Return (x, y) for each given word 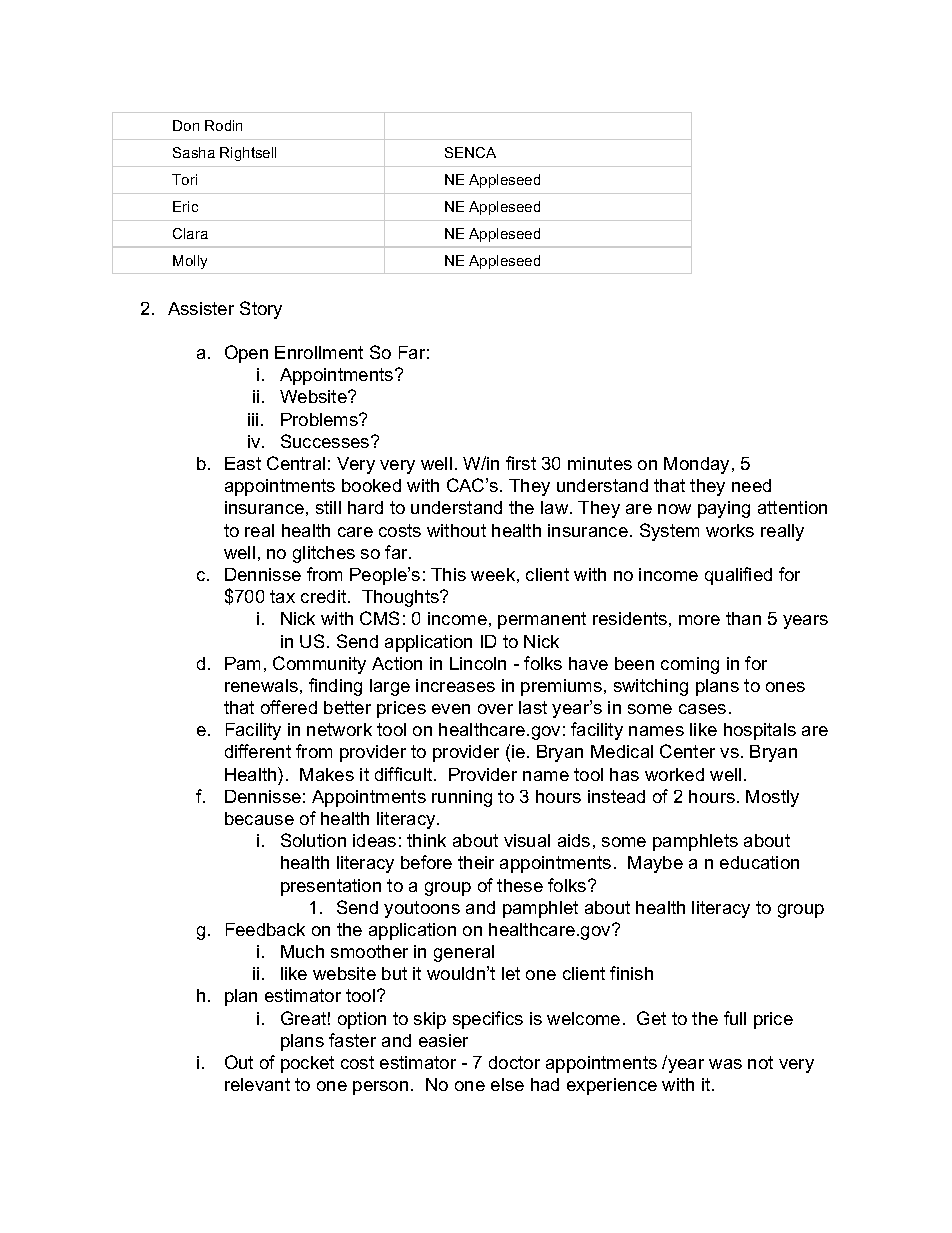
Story (261, 310)
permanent (542, 620)
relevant (257, 1084)
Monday (698, 465)
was (725, 1064)
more (699, 620)
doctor (514, 1062)
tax (282, 596)
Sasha (194, 152)
